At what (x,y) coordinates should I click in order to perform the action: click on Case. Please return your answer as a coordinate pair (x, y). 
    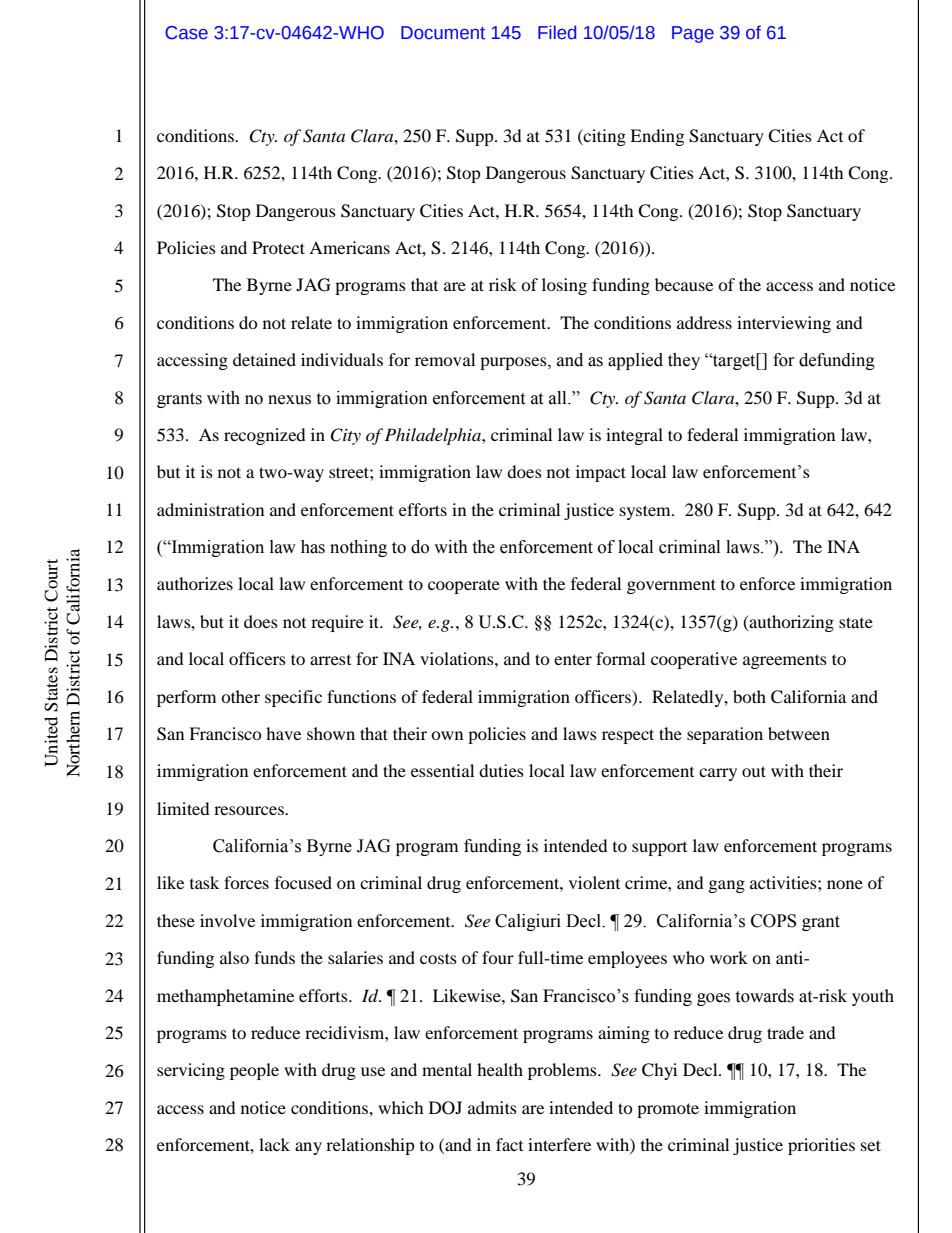
    Looking at the image, I should click on (186, 33).
